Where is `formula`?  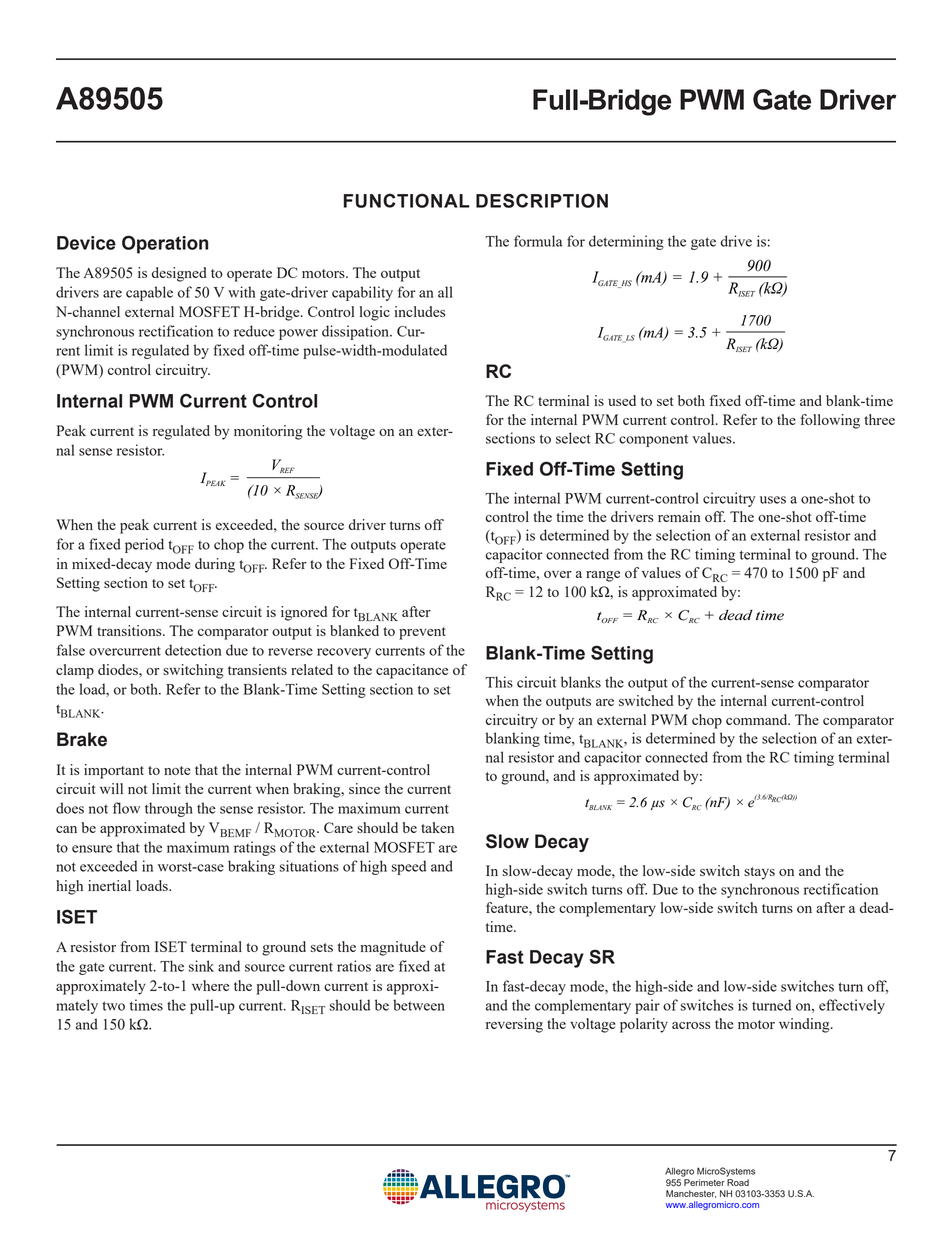
formula is located at coordinates (538, 241).
